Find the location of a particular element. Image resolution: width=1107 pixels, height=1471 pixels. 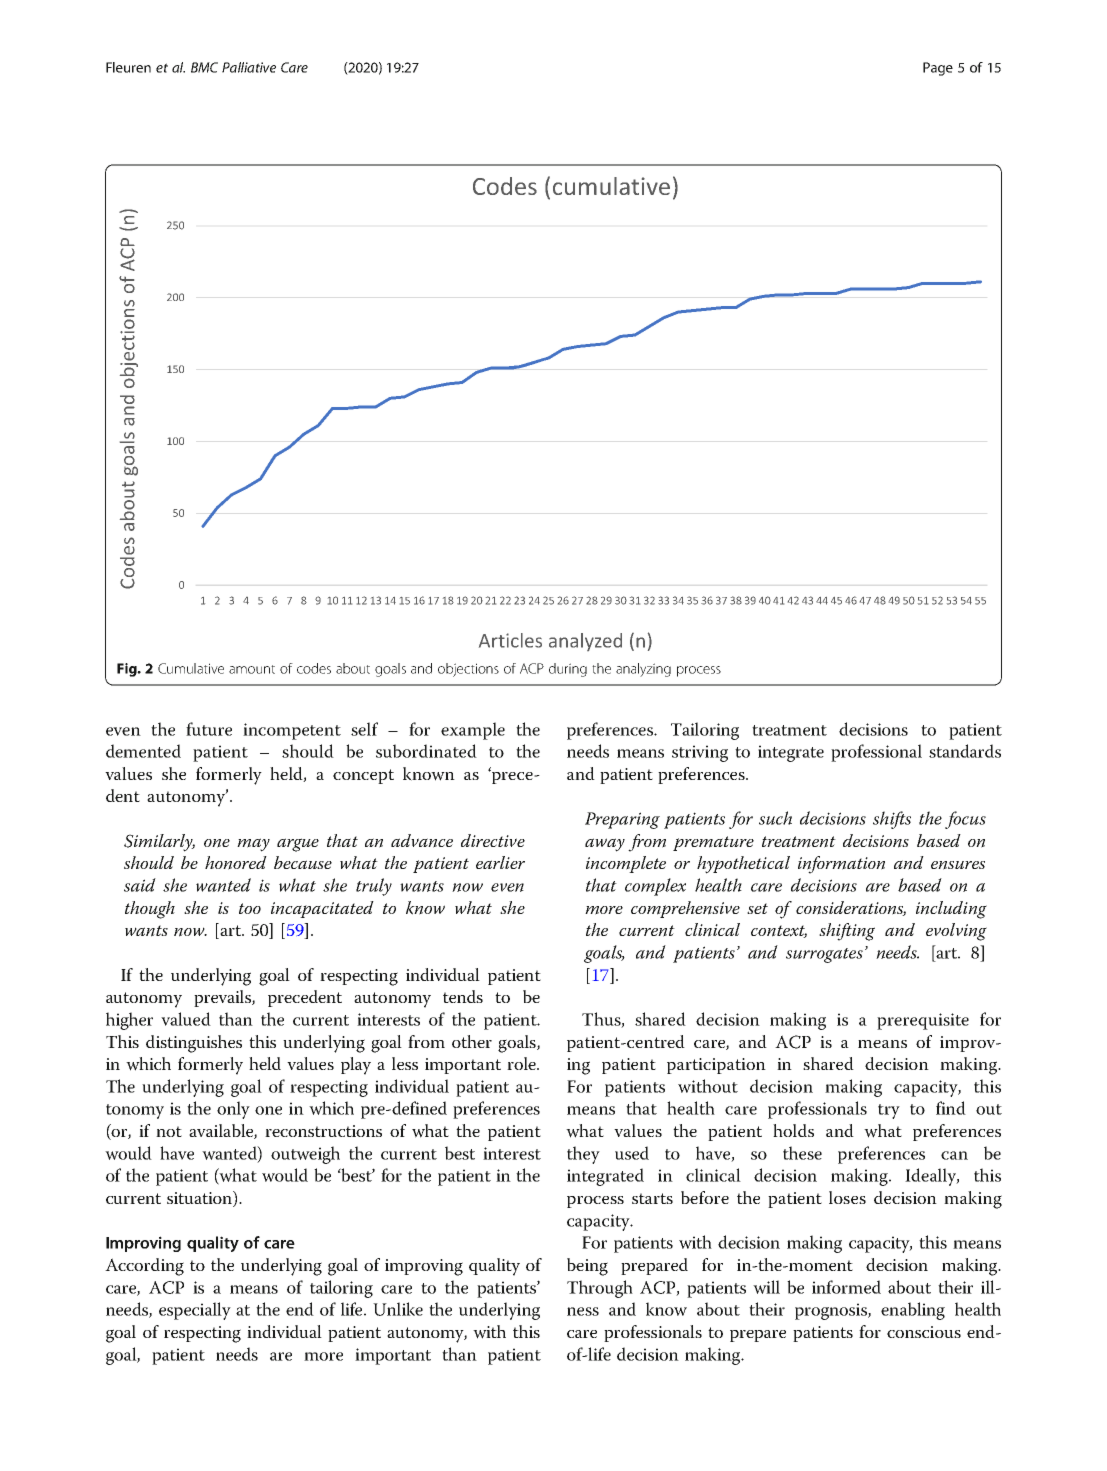

Palliative is located at coordinates (249, 67).
